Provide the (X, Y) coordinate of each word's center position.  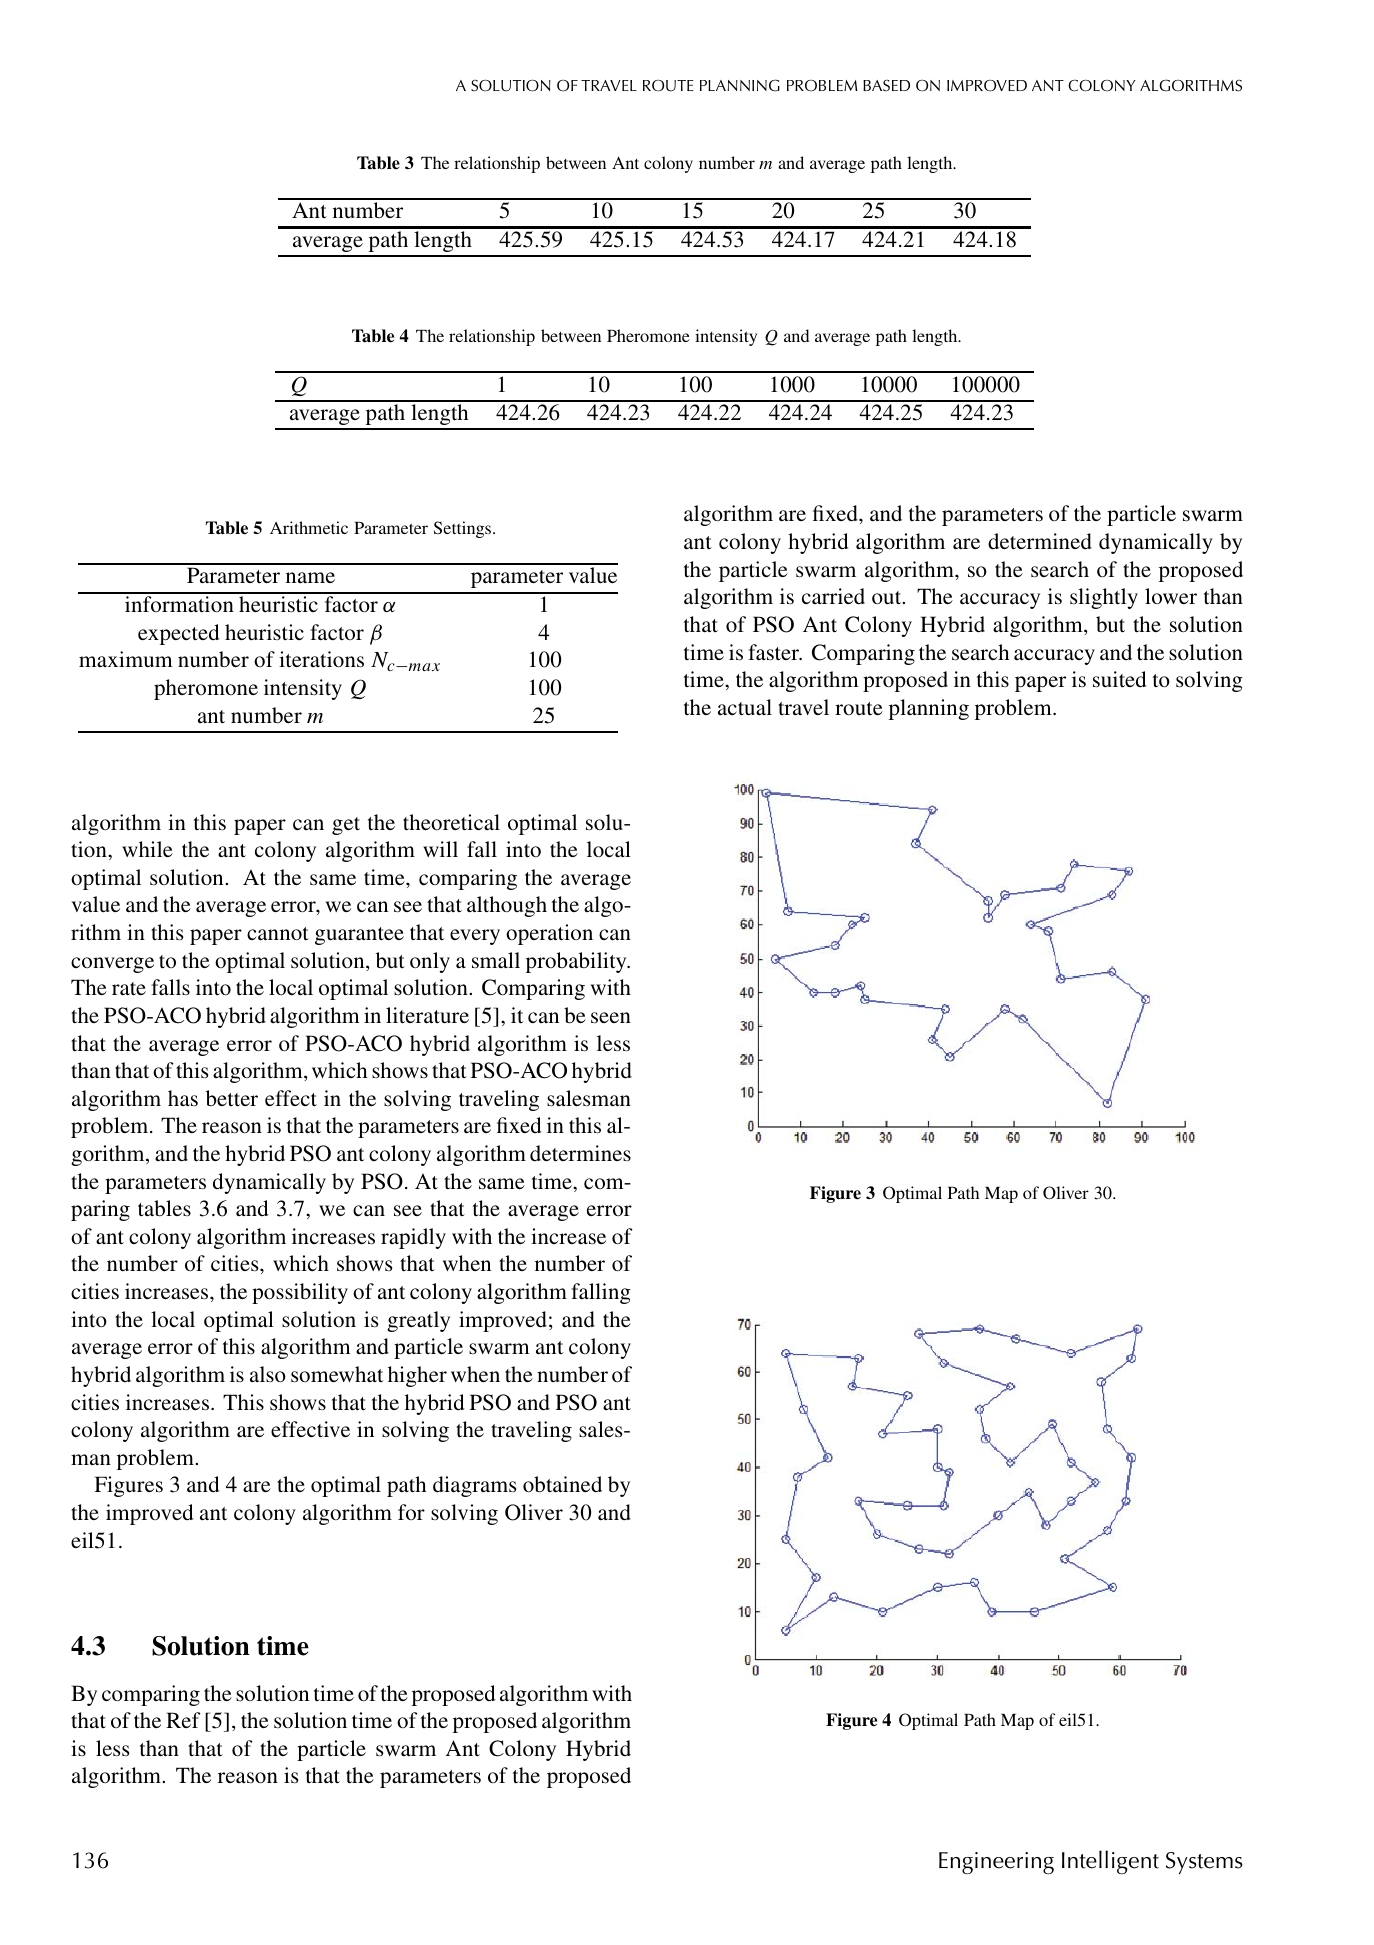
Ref (183, 1720)
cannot (278, 934)
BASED (886, 86)
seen (611, 1018)
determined (1040, 541)
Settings (464, 529)
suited (1119, 679)
